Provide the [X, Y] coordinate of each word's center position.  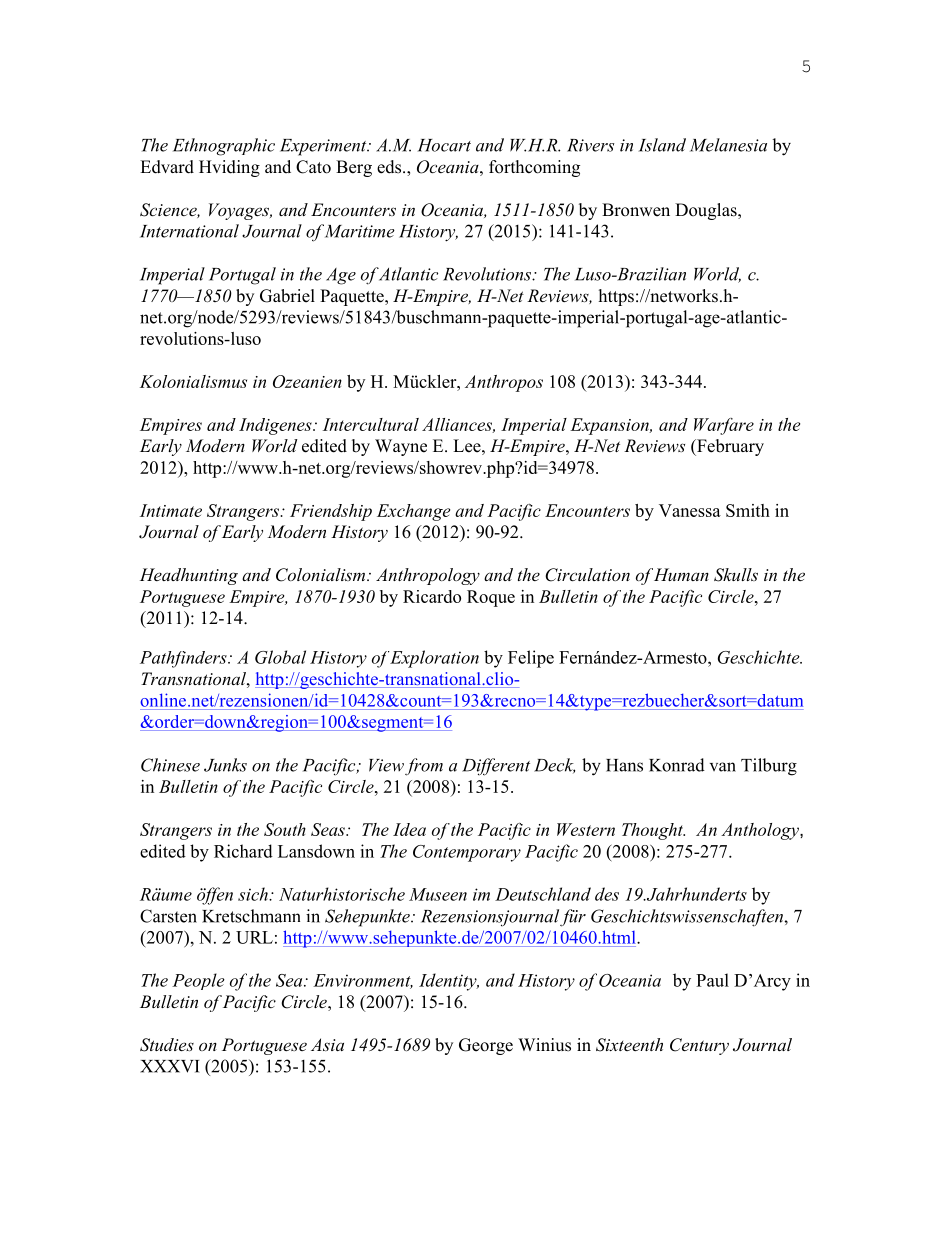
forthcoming [534, 168]
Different [496, 767]
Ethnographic [224, 147]
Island [662, 145]
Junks [225, 765]
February [729, 447]
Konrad [677, 765]
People [198, 981]
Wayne [401, 447]
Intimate [171, 510]
